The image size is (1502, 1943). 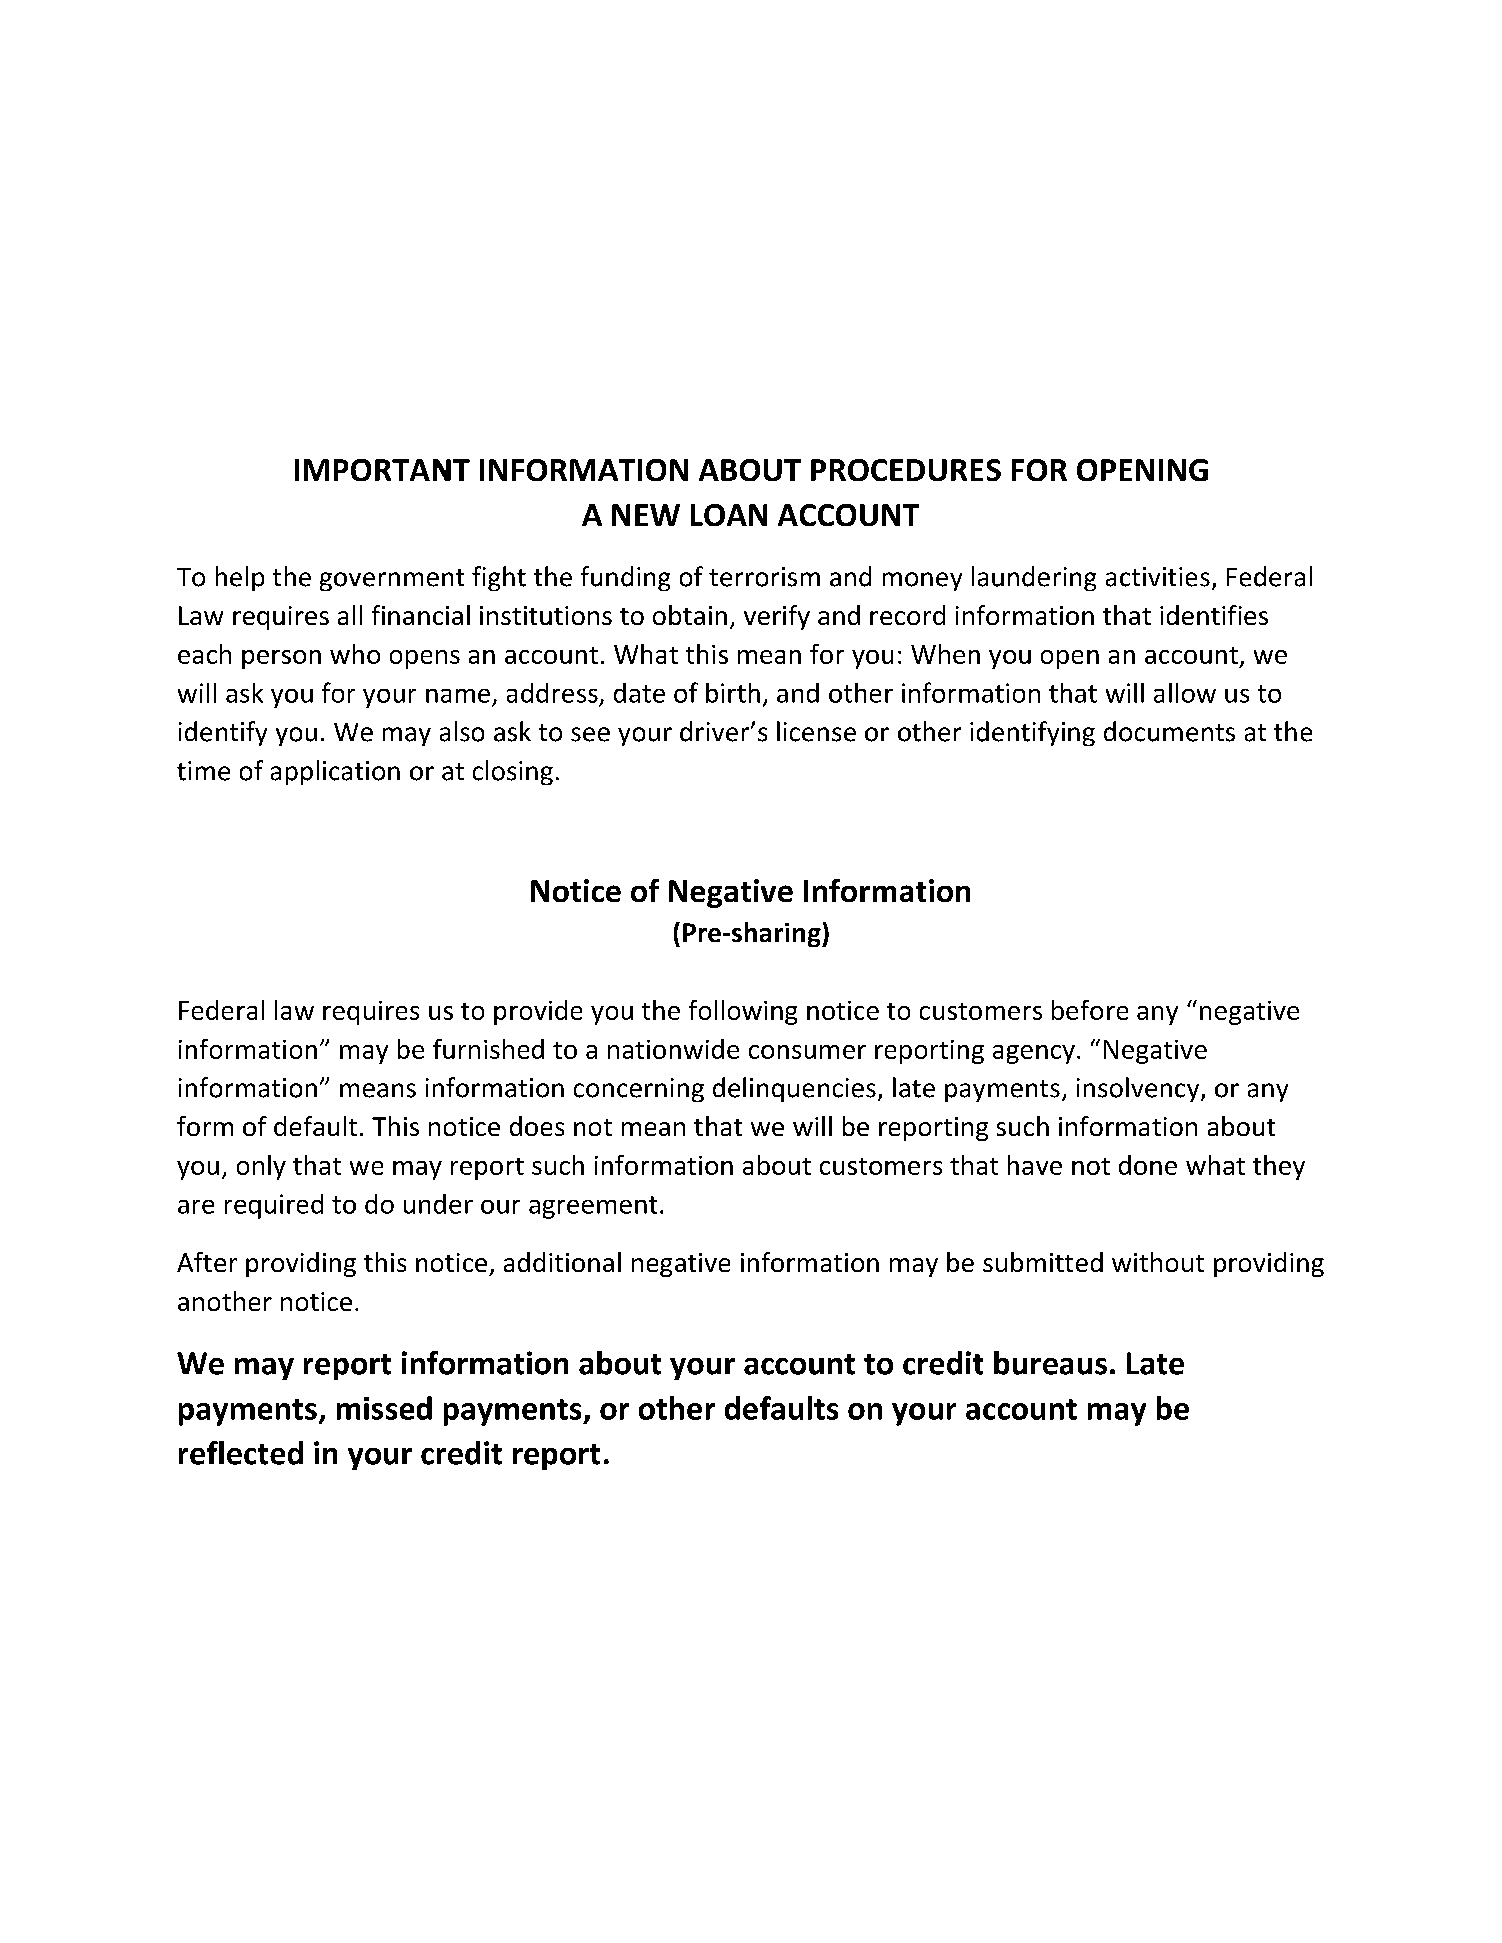 What do you see at coordinates (1158, 1262) in the page?
I see `without` at bounding box center [1158, 1262].
